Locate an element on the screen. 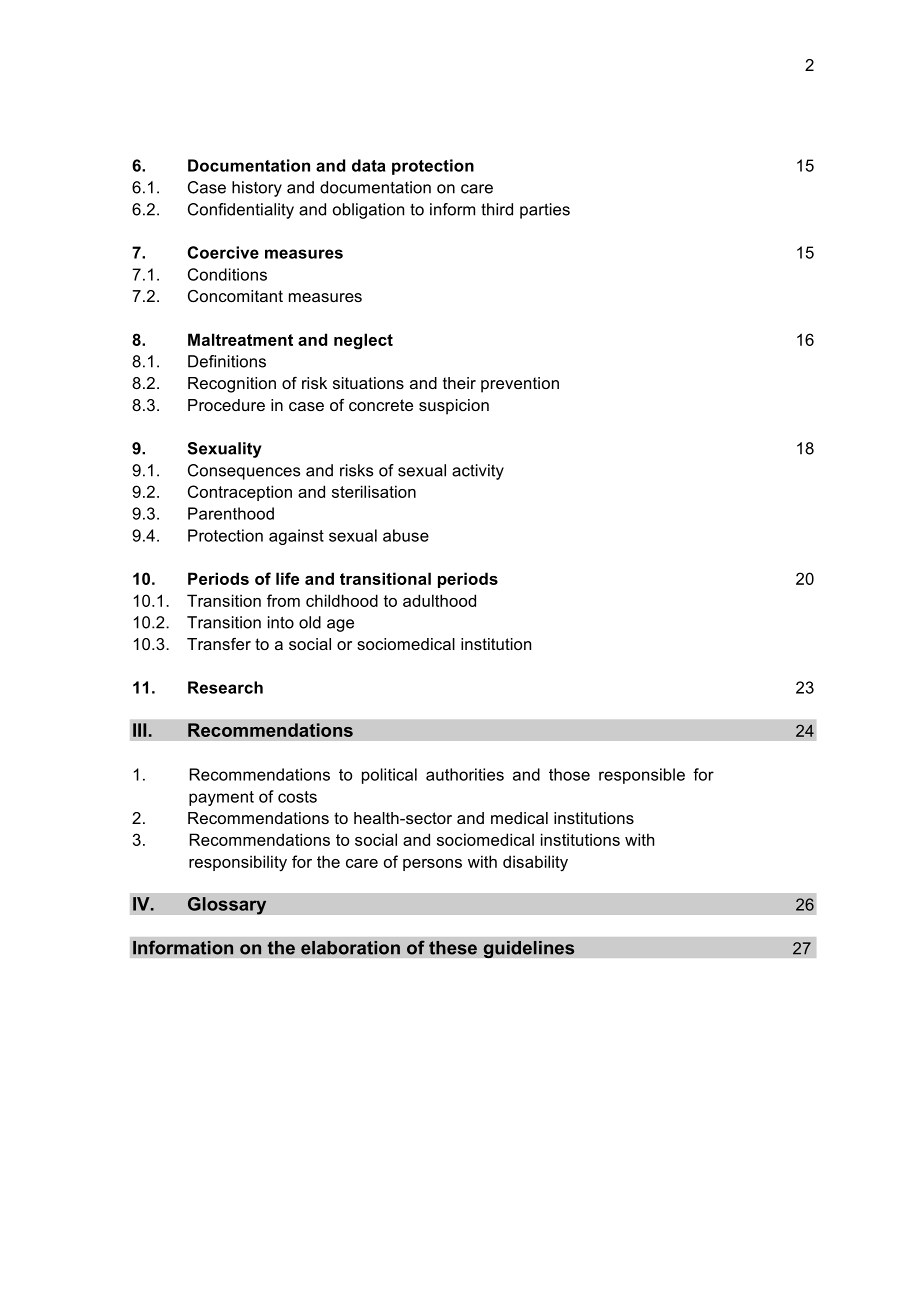 The height and width of the screenshot is (1308, 924). parties is located at coordinates (545, 211).
